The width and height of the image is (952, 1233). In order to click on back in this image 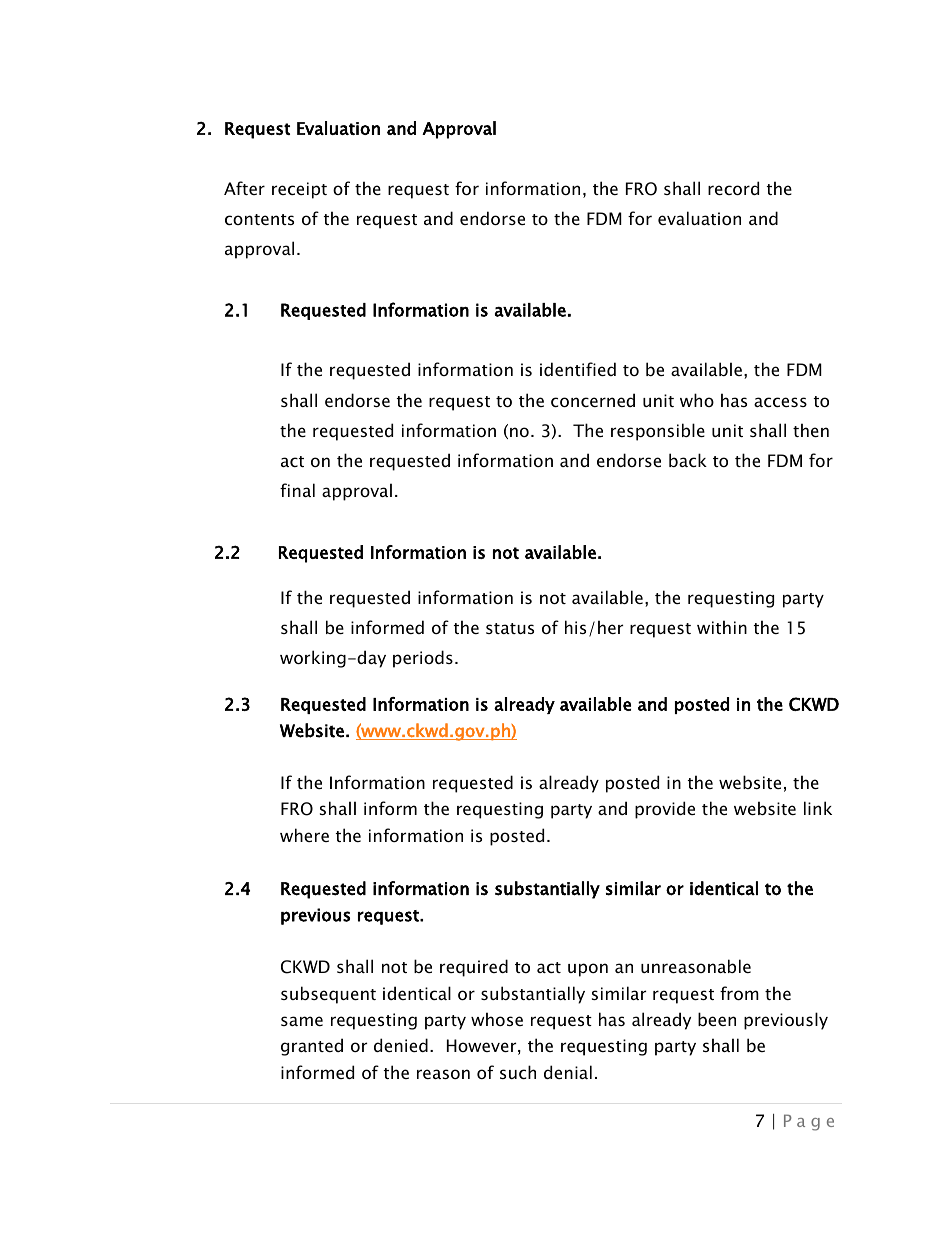, I will do `click(688, 460)`.
